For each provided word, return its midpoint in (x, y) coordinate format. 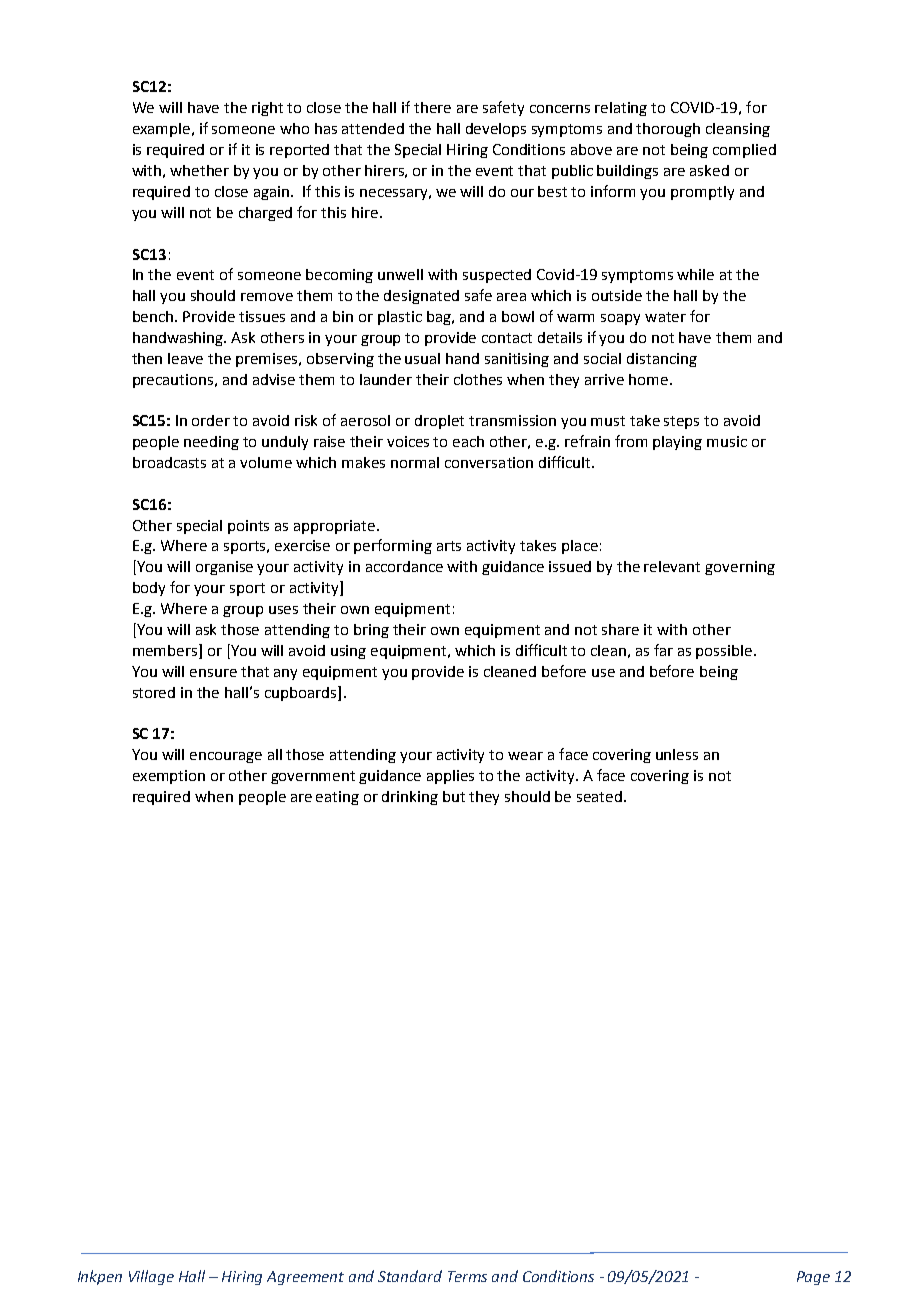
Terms (467, 1276)
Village (151, 1277)
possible (725, 652)
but (454, 796)
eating (337, 798)
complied (744, 151)
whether (199, 170)
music (727, 441)
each (468, 441)
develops (496, 130)
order (211, 420)
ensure (213, 673)
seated (601, 796)
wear (525, 756)
